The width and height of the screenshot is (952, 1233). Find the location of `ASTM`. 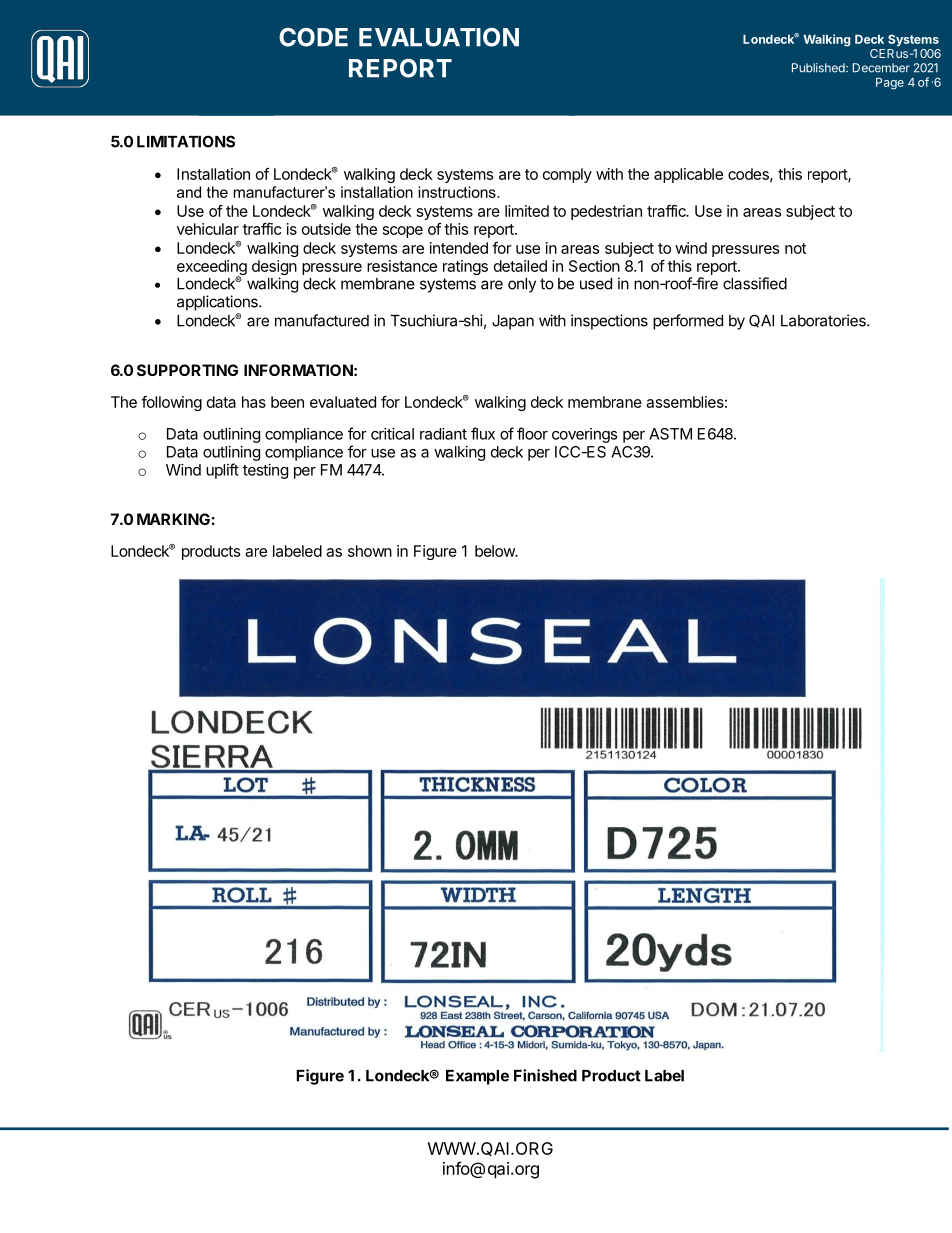

ASTM is located at coordinates (670, 434).
